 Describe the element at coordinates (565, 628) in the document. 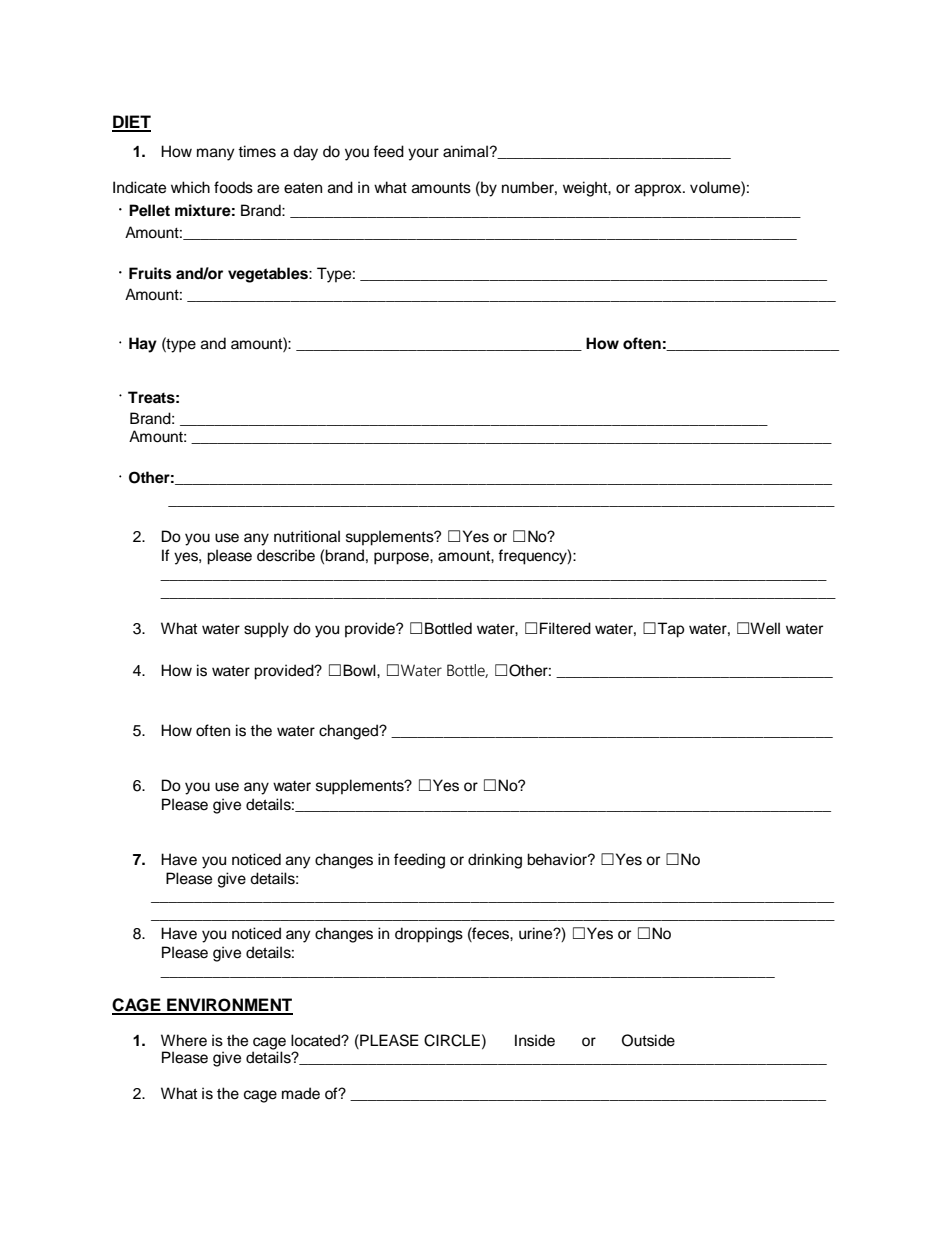

I see `Filtered` at that location.
